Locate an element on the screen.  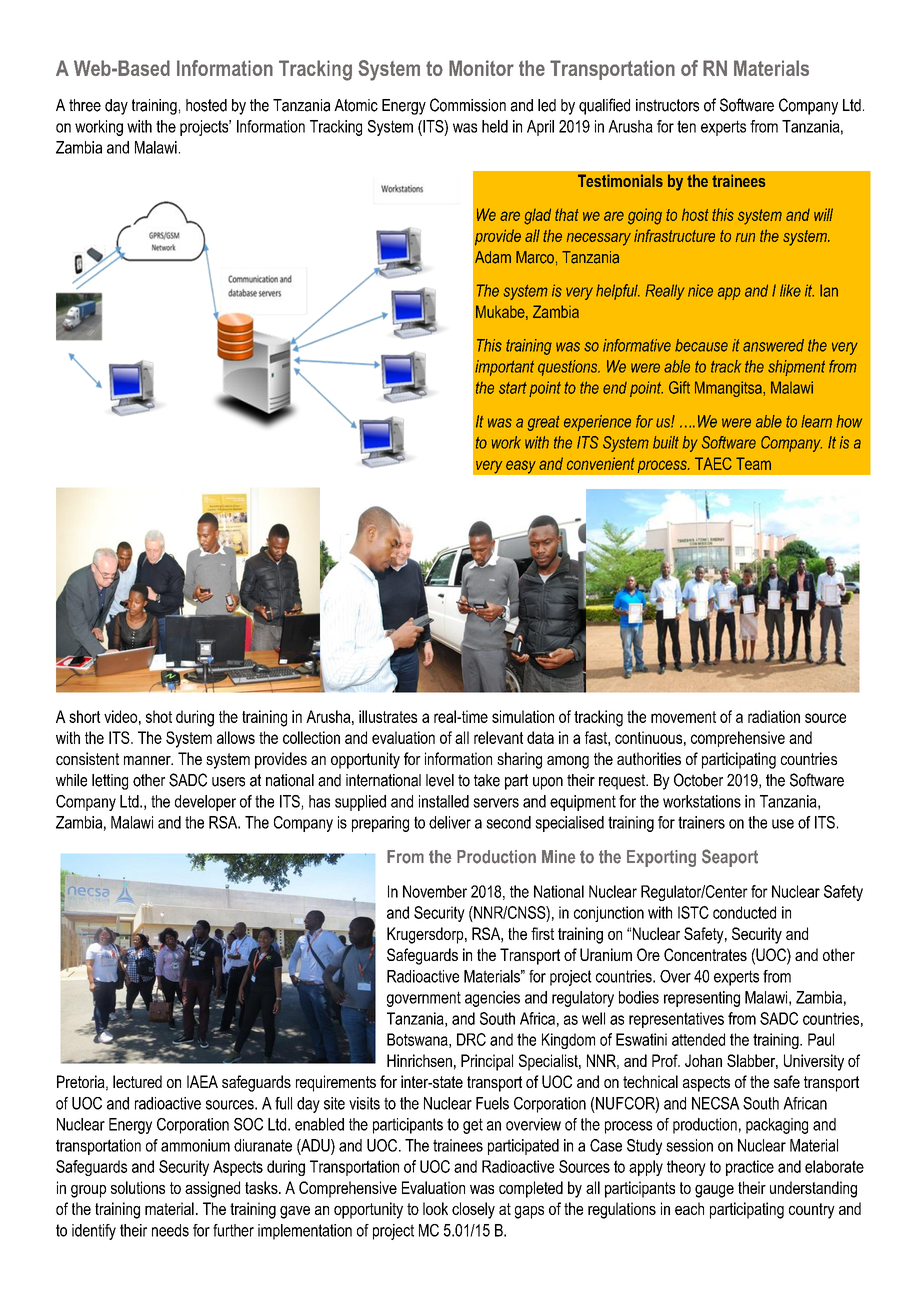
radiation is located at coordinates (774, 716).
